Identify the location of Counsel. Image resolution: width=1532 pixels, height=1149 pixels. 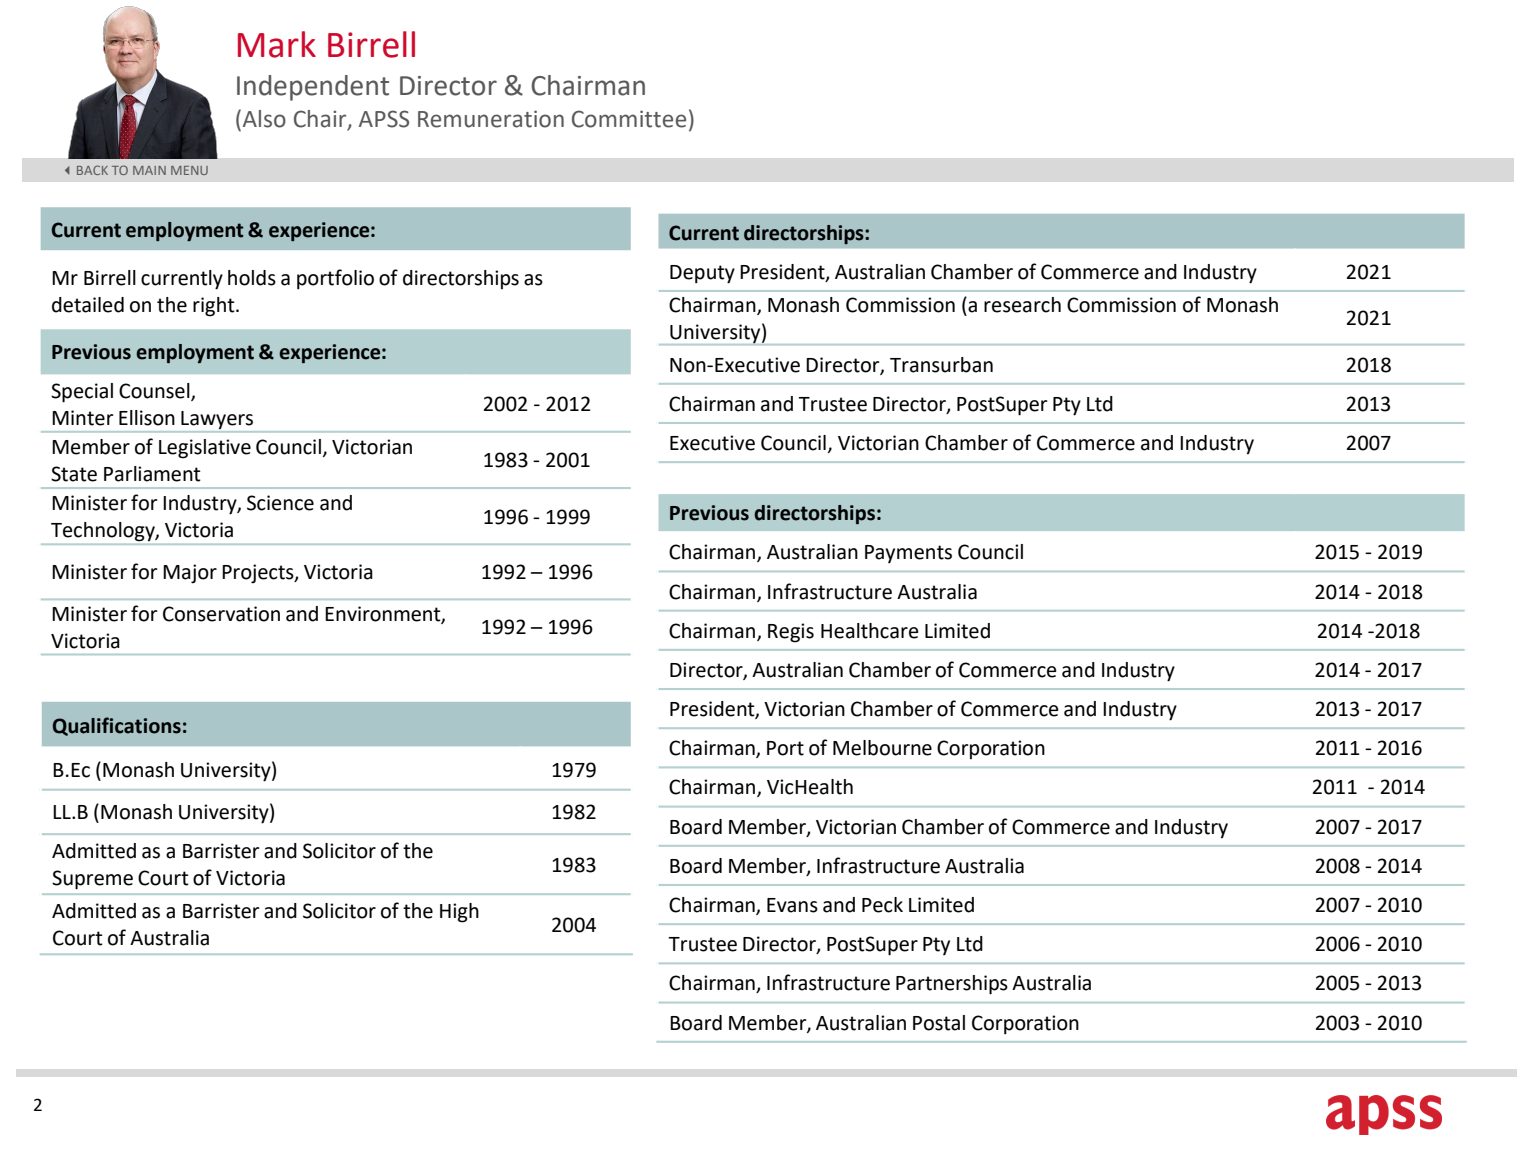
(155, 391).
